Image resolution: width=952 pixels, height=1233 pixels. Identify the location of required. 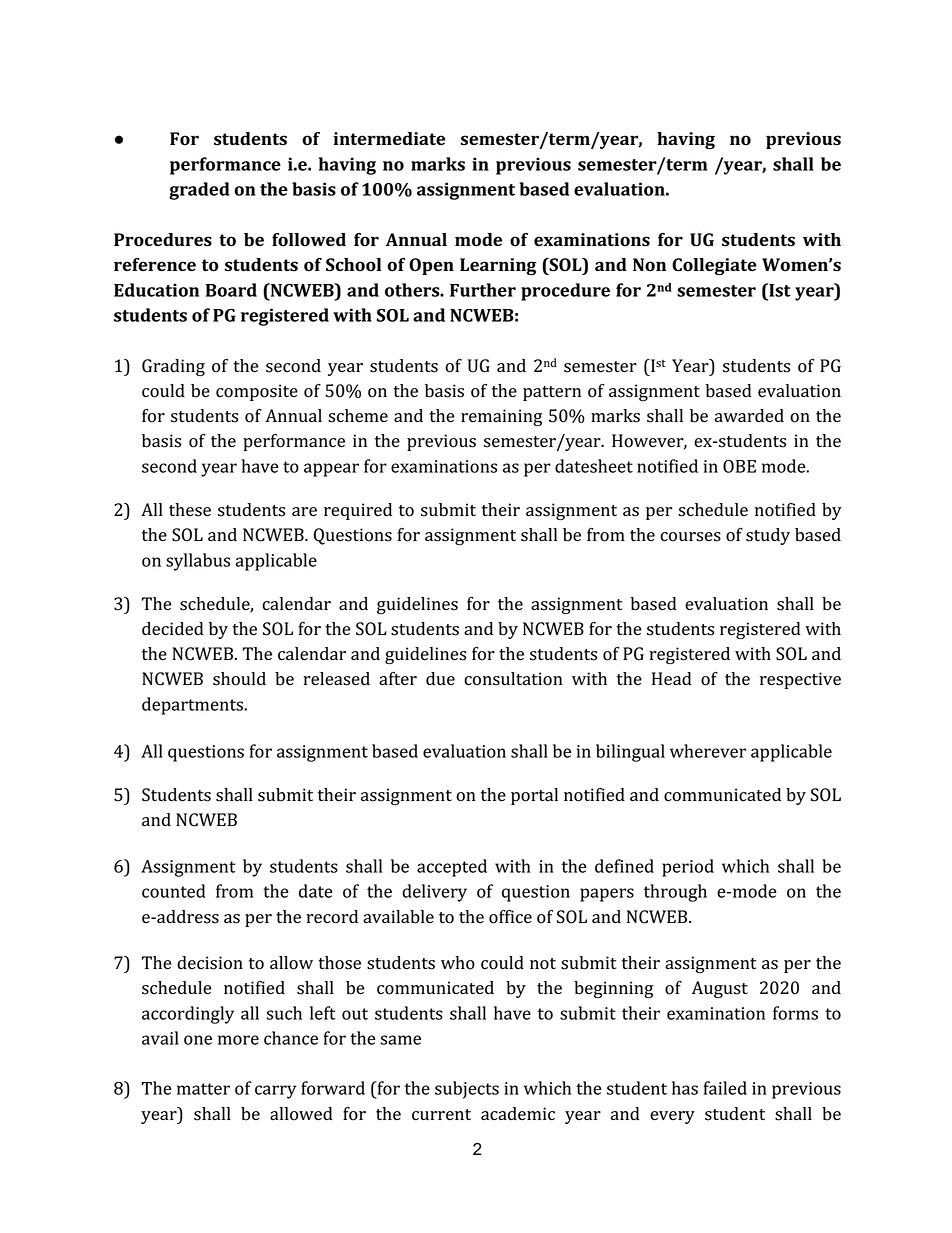
(358, 511).
